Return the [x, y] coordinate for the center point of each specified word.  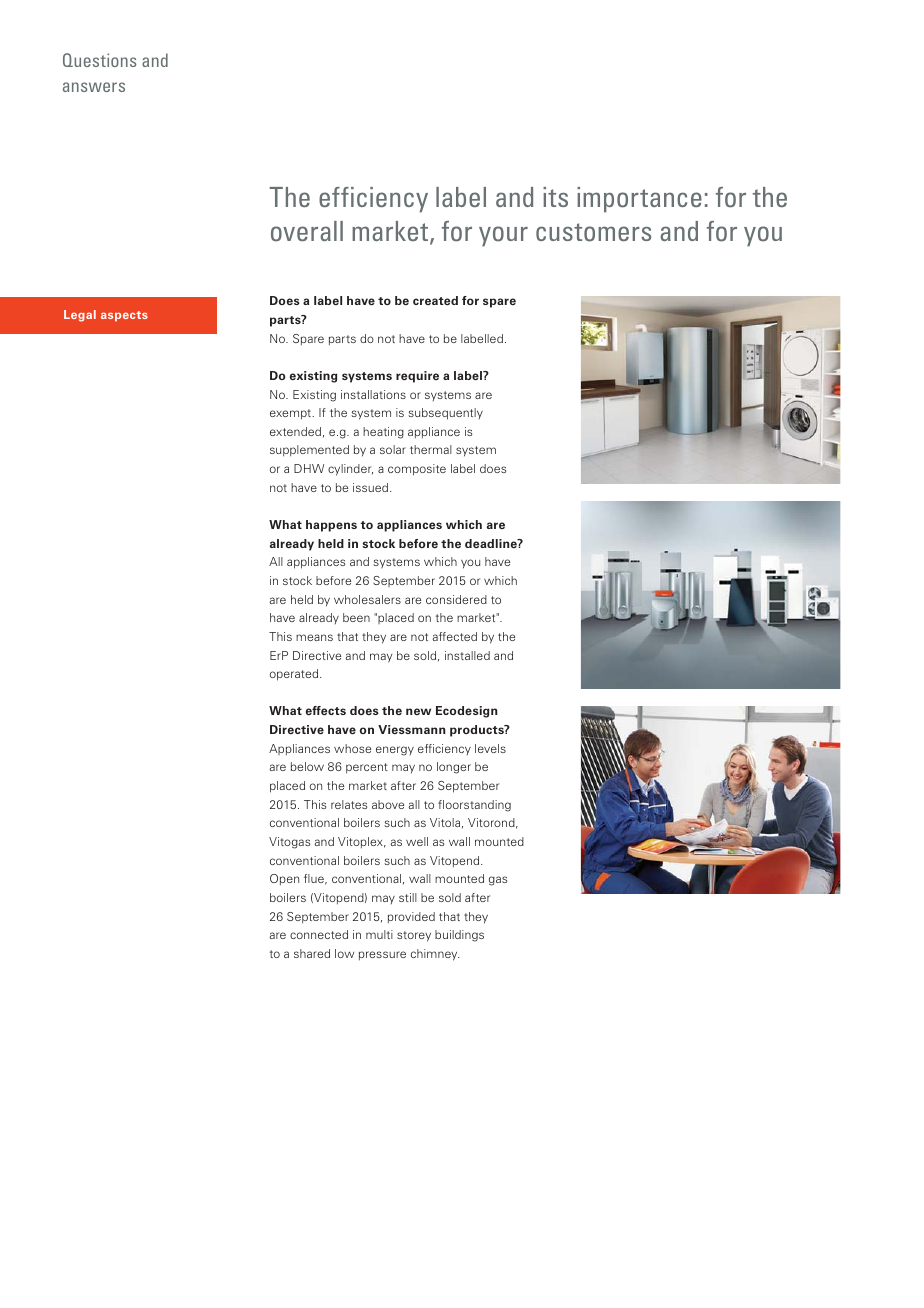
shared [312, 953]
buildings [459, 936]
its [555, 197]
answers [94, 87]
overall [307, 231]
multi [379, 934]
